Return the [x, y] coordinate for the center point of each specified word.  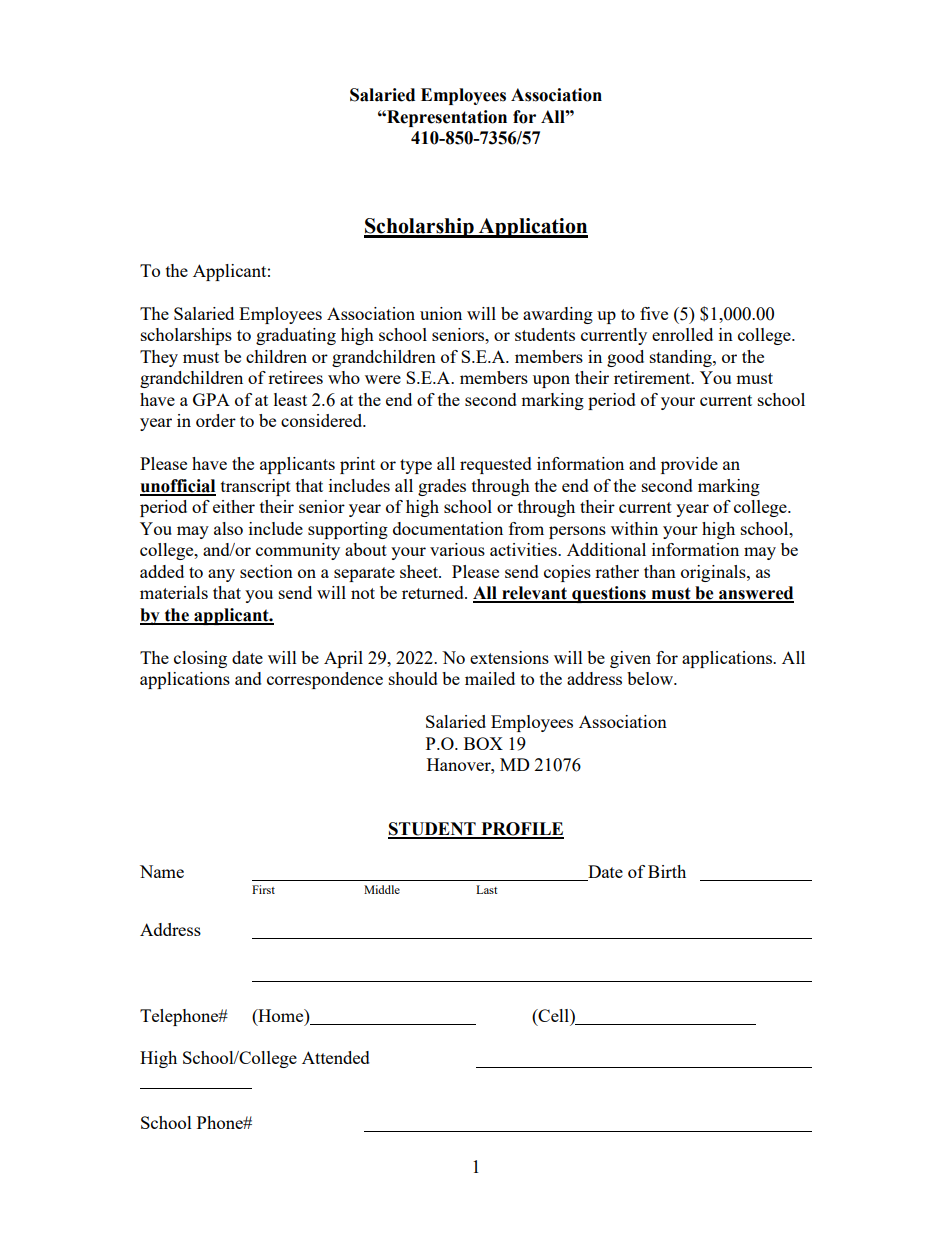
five [654, 313]
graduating [296, 336]
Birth [667, 871]
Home [281, 1015]
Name [162, 871]
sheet [420, 571]
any [221, 575]
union [441, 313]
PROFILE [521, 830]
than [660, 571]
